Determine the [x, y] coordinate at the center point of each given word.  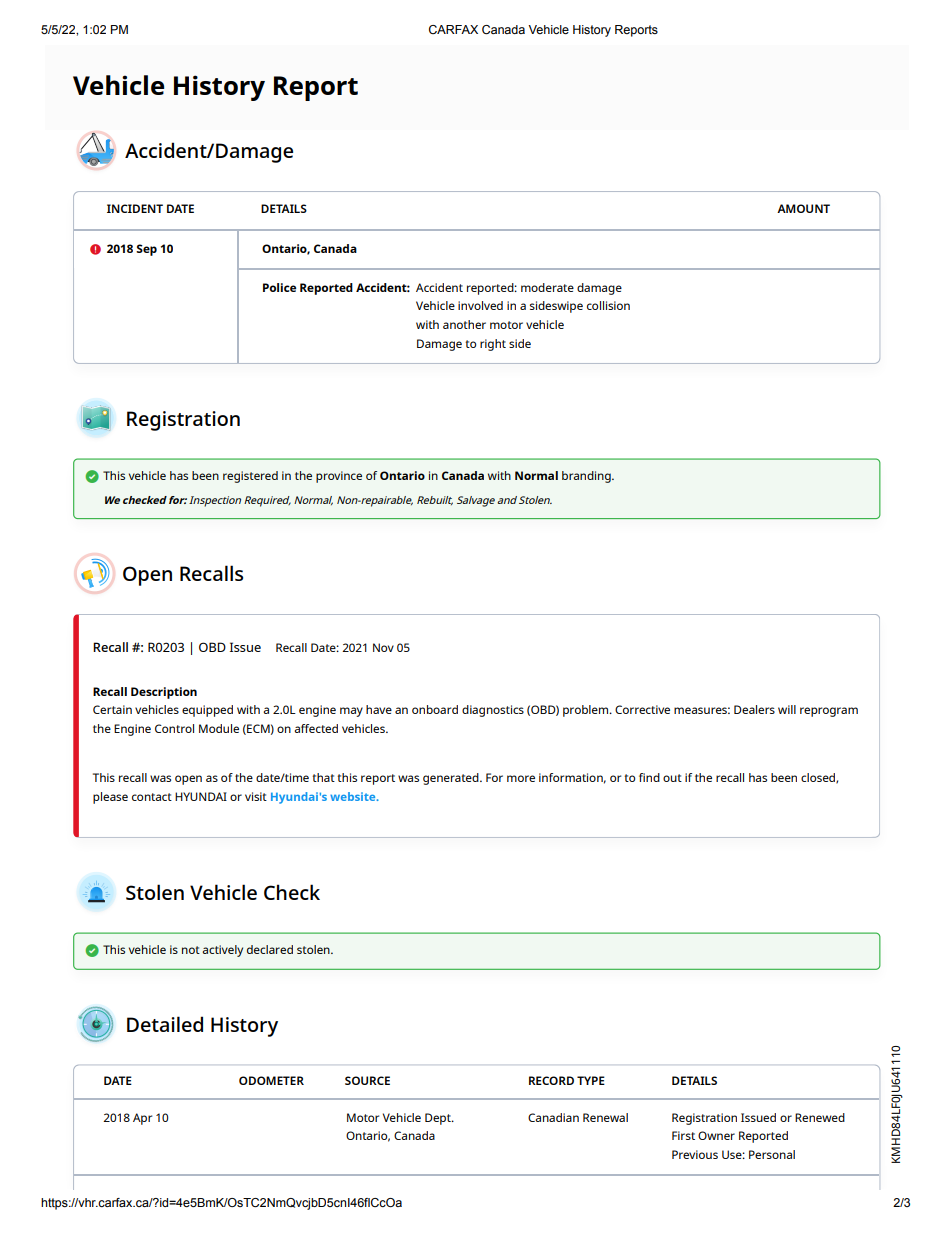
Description [164, 693]
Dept [439, 1119]
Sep [146, 250]
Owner [716, 1135]
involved [480, 305]
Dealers [754, 709]
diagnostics [493, 711]
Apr [142, 1119]
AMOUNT [803, 208]
